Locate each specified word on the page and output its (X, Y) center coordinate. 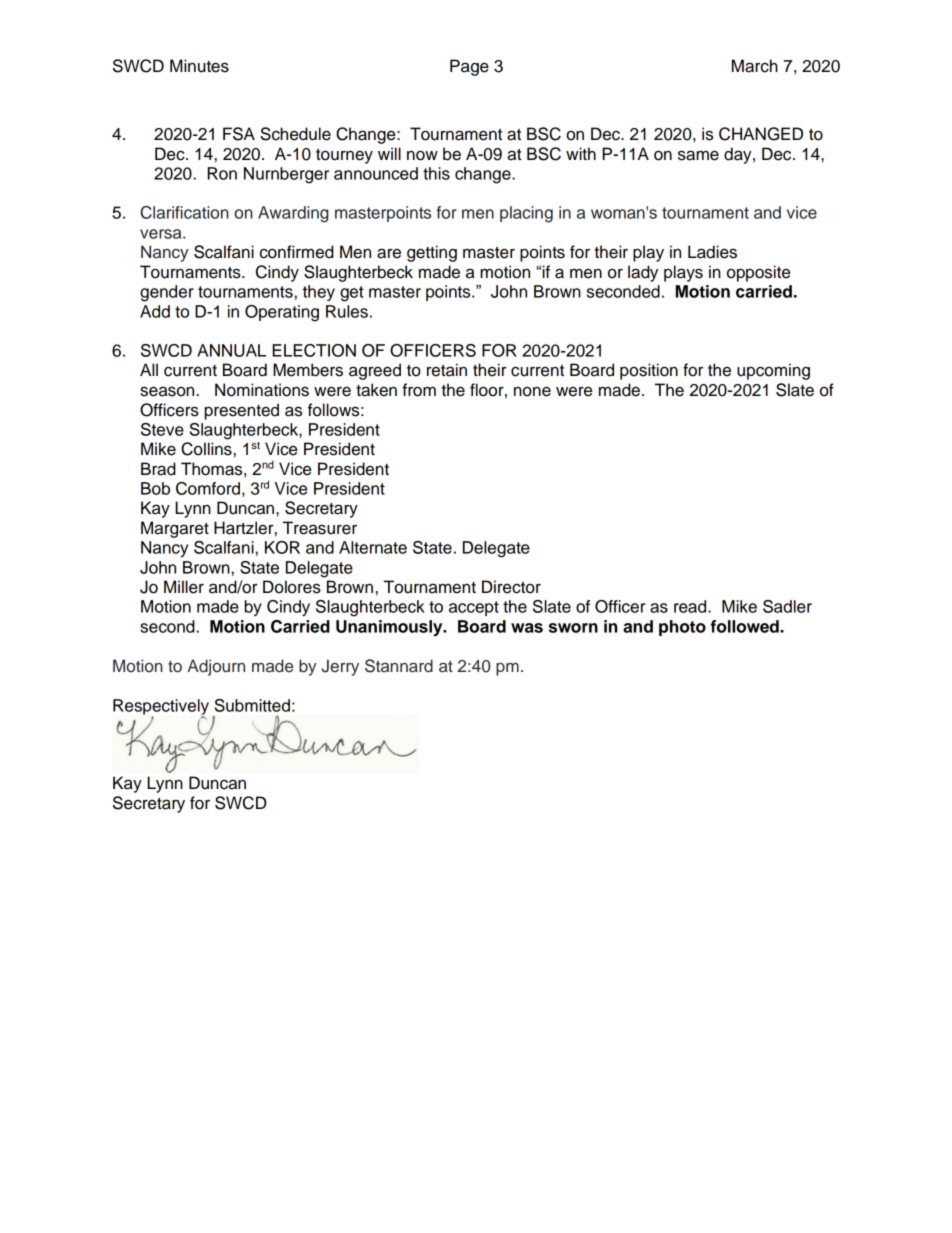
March (755, 66)
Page (469, 67)
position (649, 371)
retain (447, 370)
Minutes (199, 66)
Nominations (262, 390)
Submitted (252, 705)
